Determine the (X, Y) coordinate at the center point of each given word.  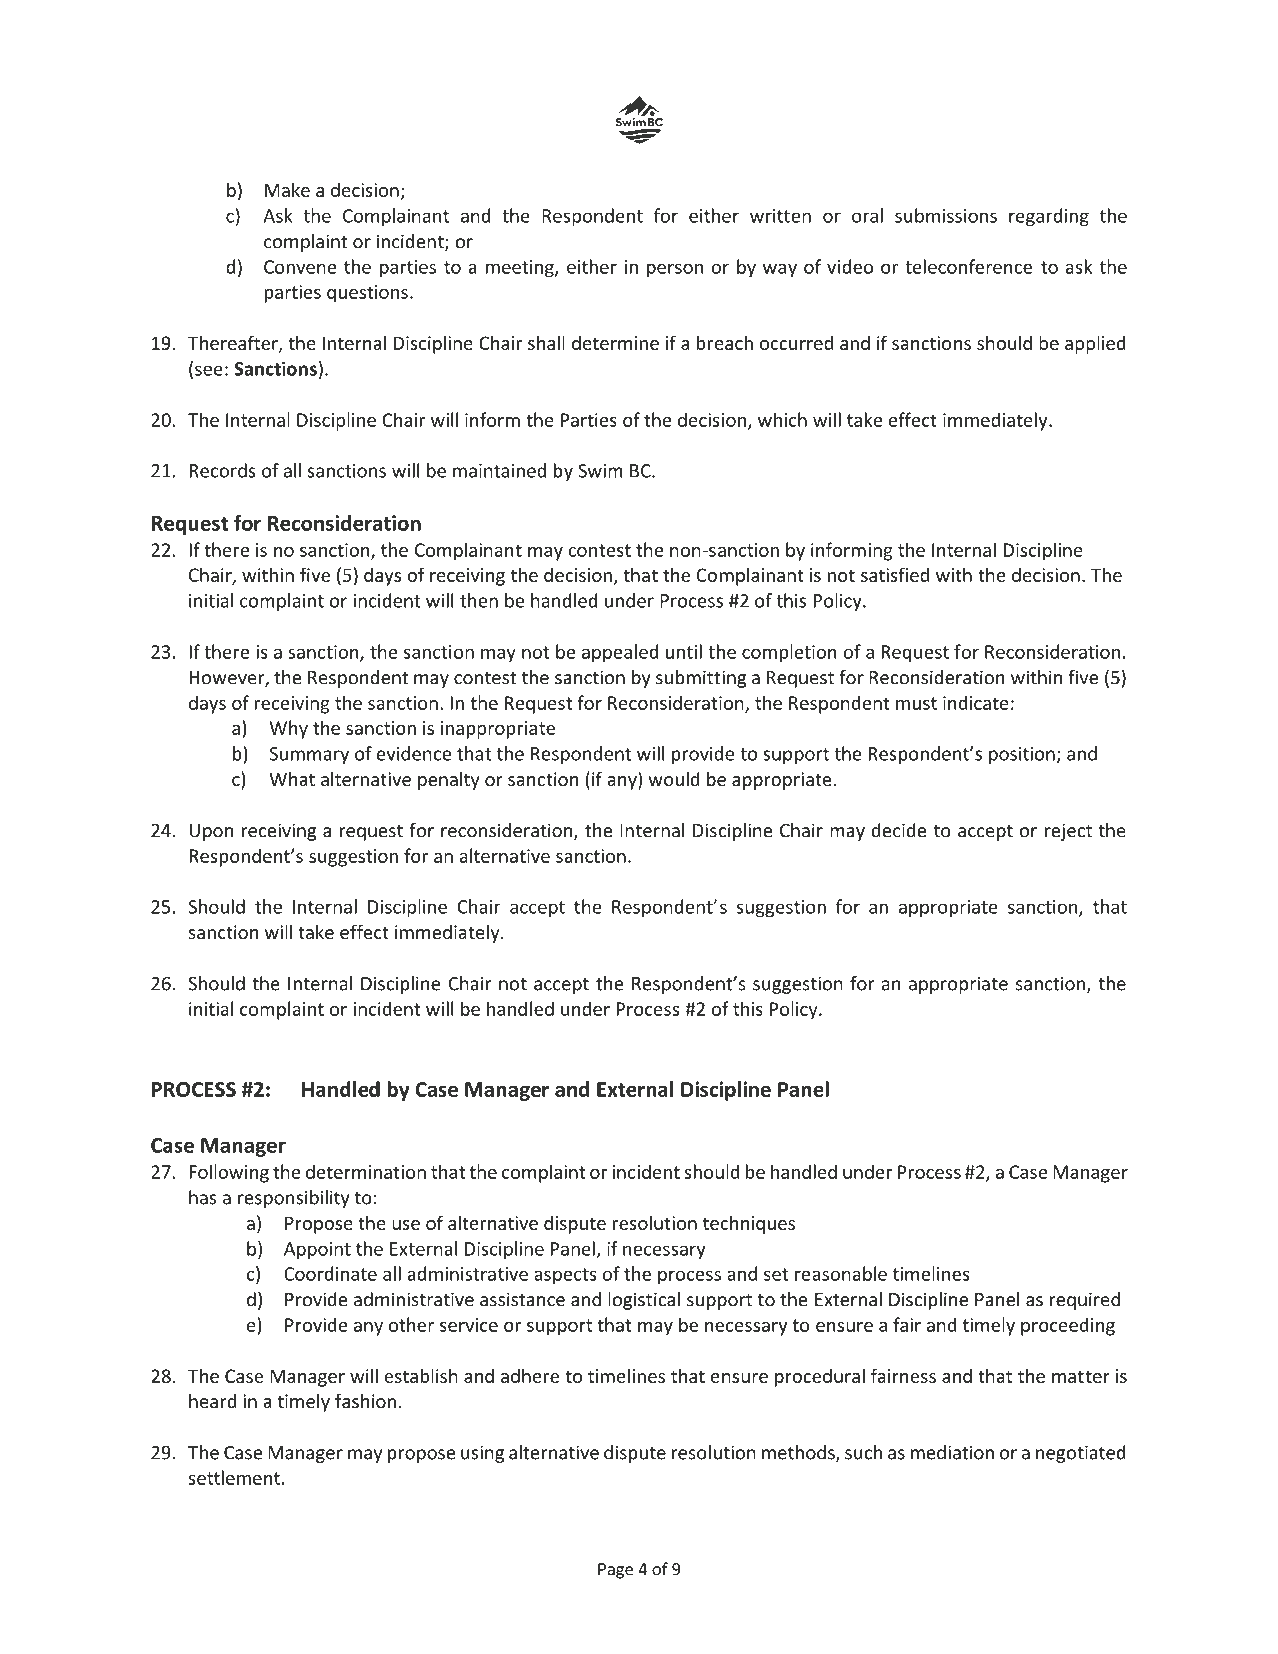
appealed (620, 653)
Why (288, 729)
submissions (946, 215)
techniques (749, 1224)
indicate (976, 702)
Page (615, 1571)
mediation (952, 1452)
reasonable (841, 1273)
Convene (300, 267)
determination (366, 1171)
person (675, 270)
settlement (234, 1477)
